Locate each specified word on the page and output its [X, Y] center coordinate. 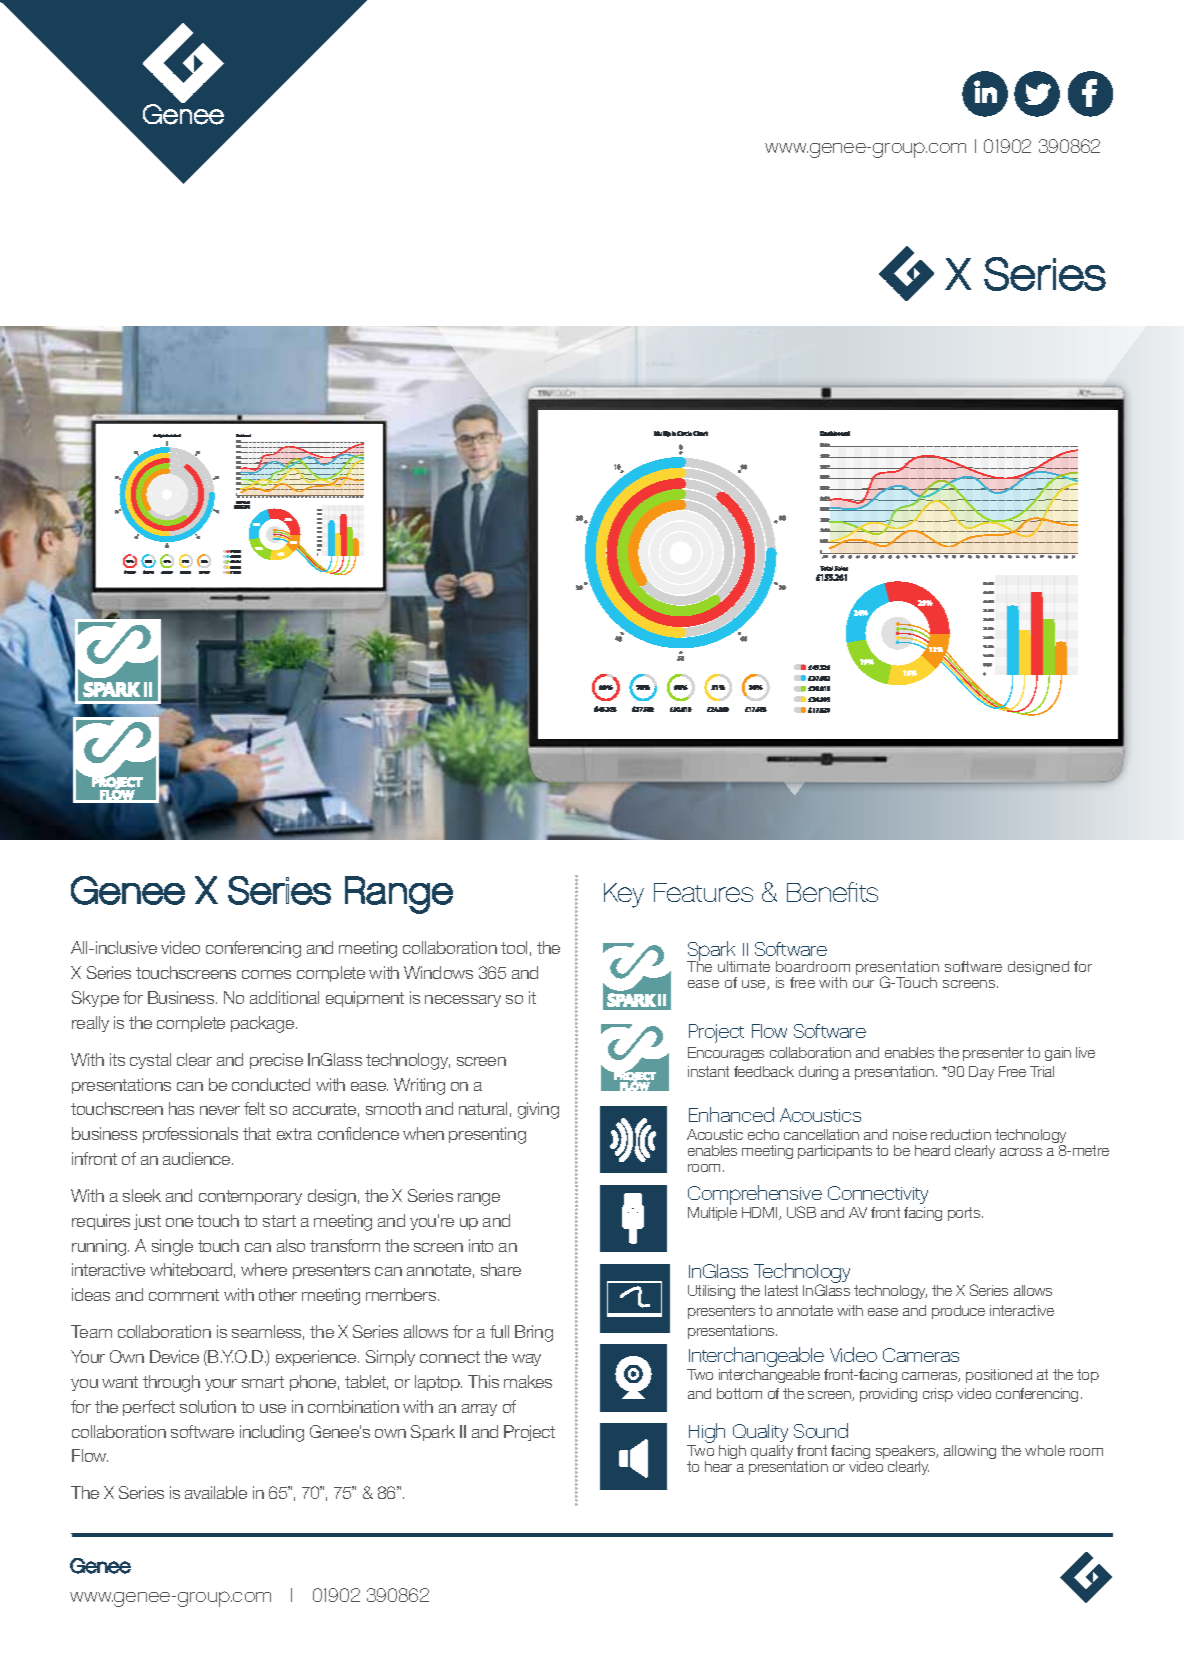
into [481, 1245]
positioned [999, 1376]
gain [1058, 1054]
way [526, 1360]
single [172, 1247]
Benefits [832, 892]
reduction [961, 1134]
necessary [463, 1001]
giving [538, 1110]
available [216, 1492]
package [264, 1024]
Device [174, 1356]
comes [266, 974]
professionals [190, 1135]
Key [624, 895]
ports [965, 1214]
